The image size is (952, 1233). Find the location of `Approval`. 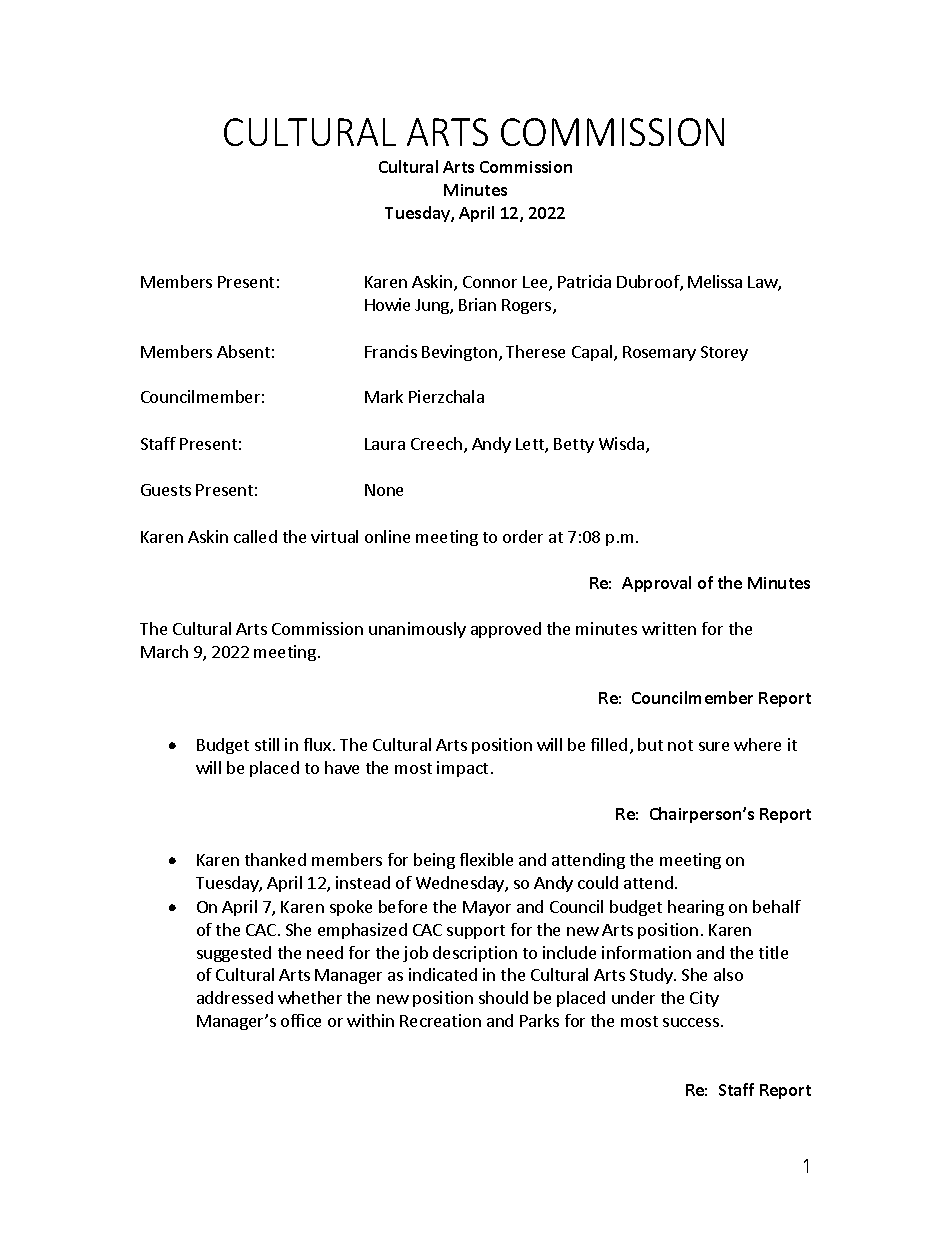

Approval is located at coordinates (656, 584).
